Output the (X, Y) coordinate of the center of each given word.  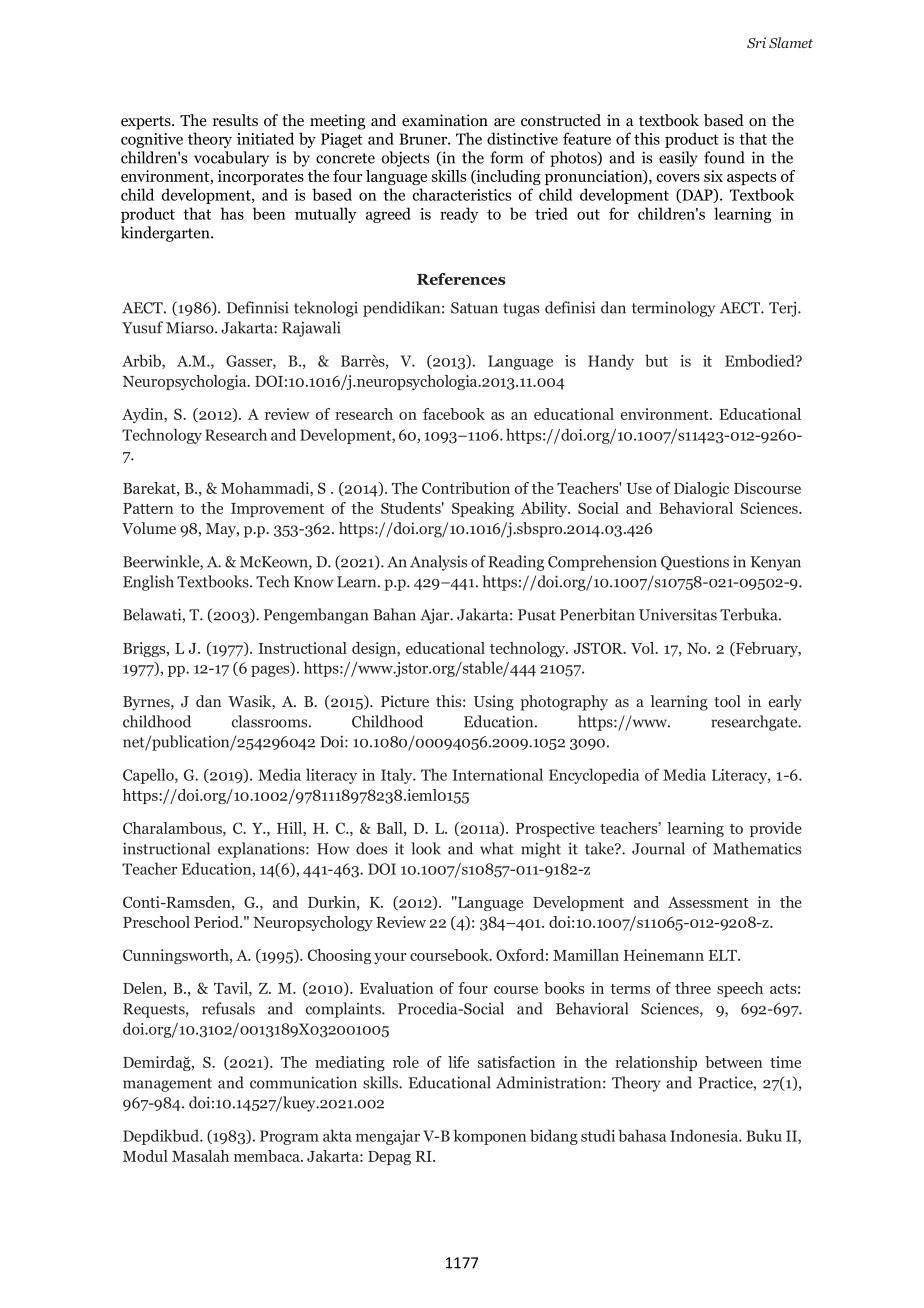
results (235, 120)
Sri (756, 42)
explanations (262, 850)
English (148, 583)
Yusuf (142, 327)
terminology (673, 309)
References (461, 279)
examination (445, 120)
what (497, 848)
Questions (695, 563)
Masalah (200, 1156)
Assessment (708, 902)
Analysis (438, 563)
